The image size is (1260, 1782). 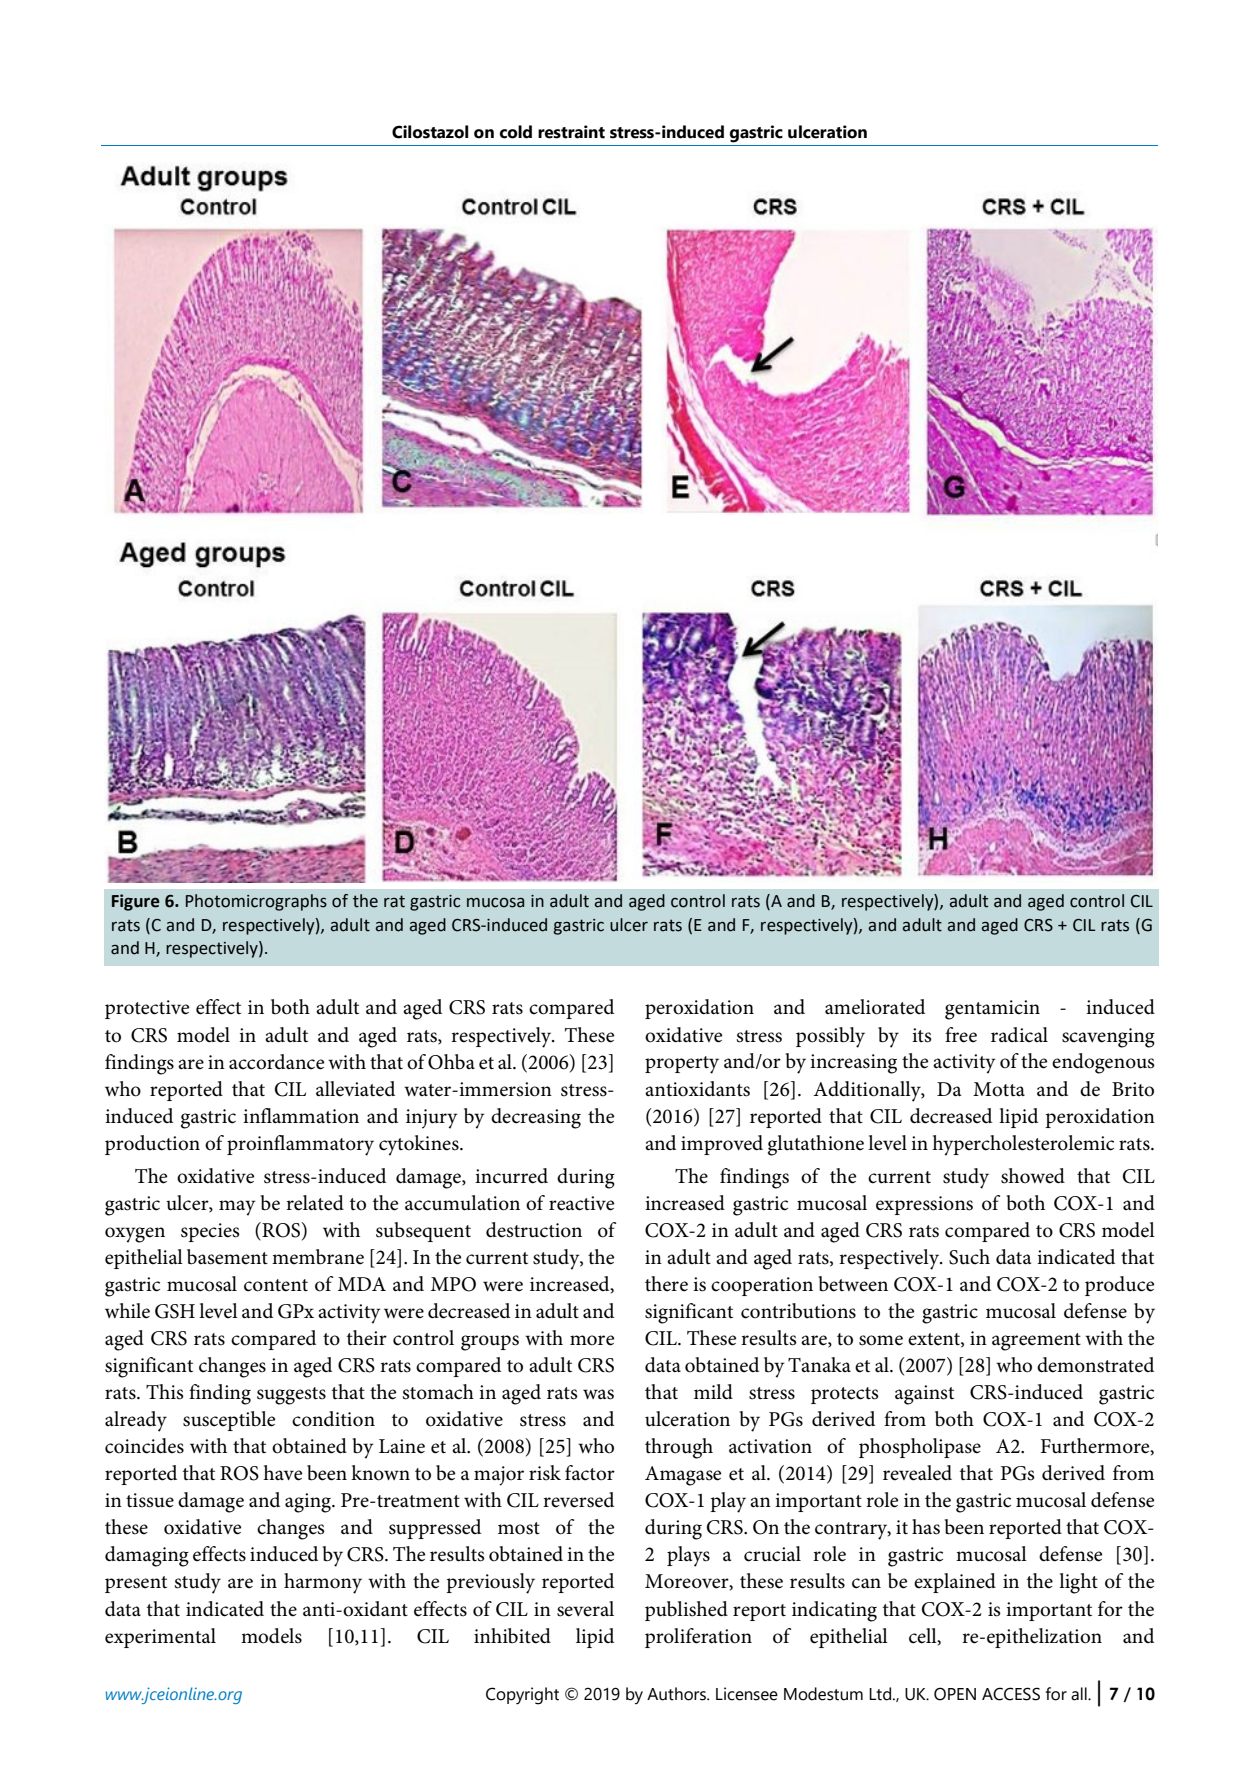 I want to click on several, so click(x=585, y=1609).
